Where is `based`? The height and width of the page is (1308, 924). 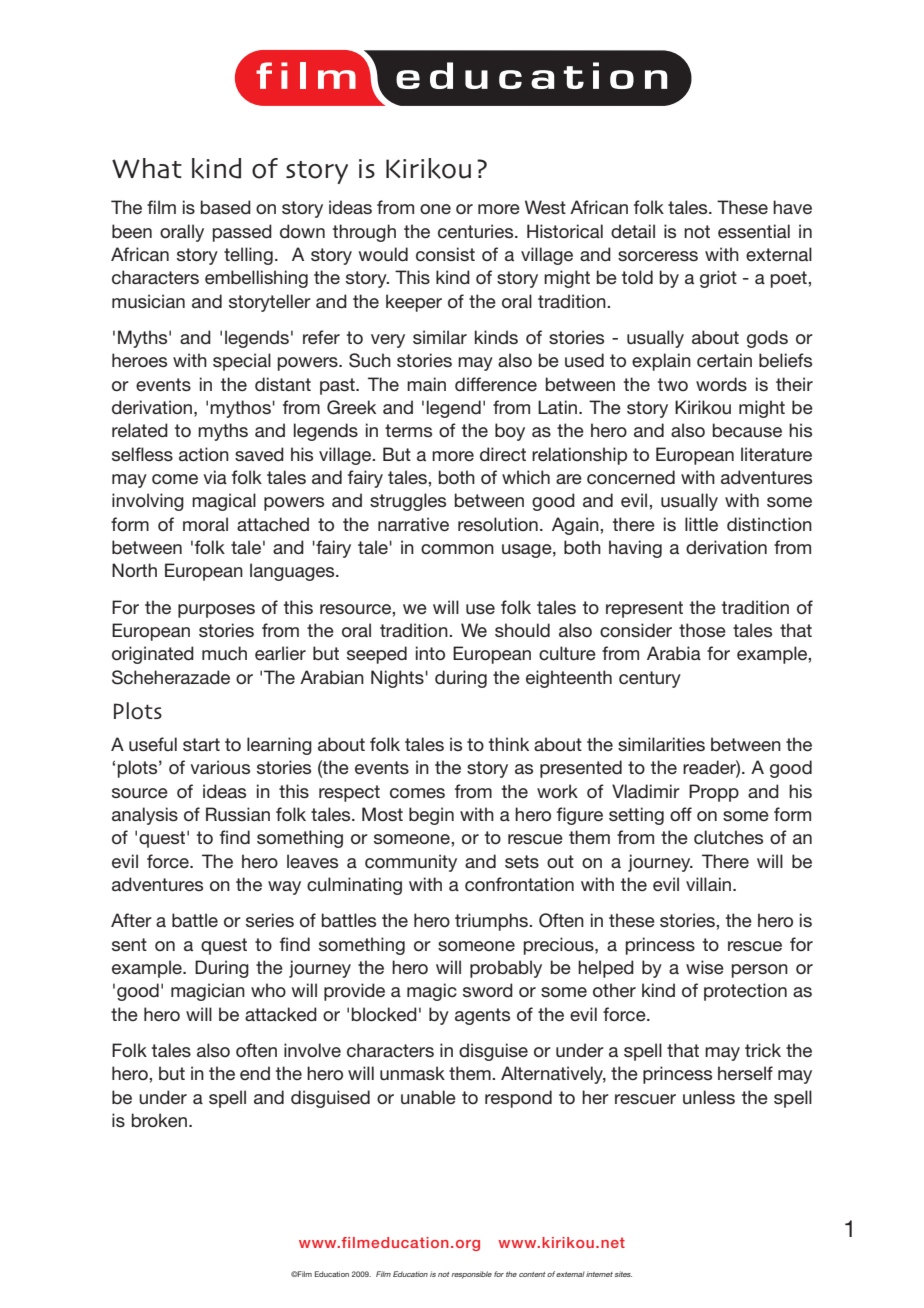
based is located at coordinates (226, 207).
